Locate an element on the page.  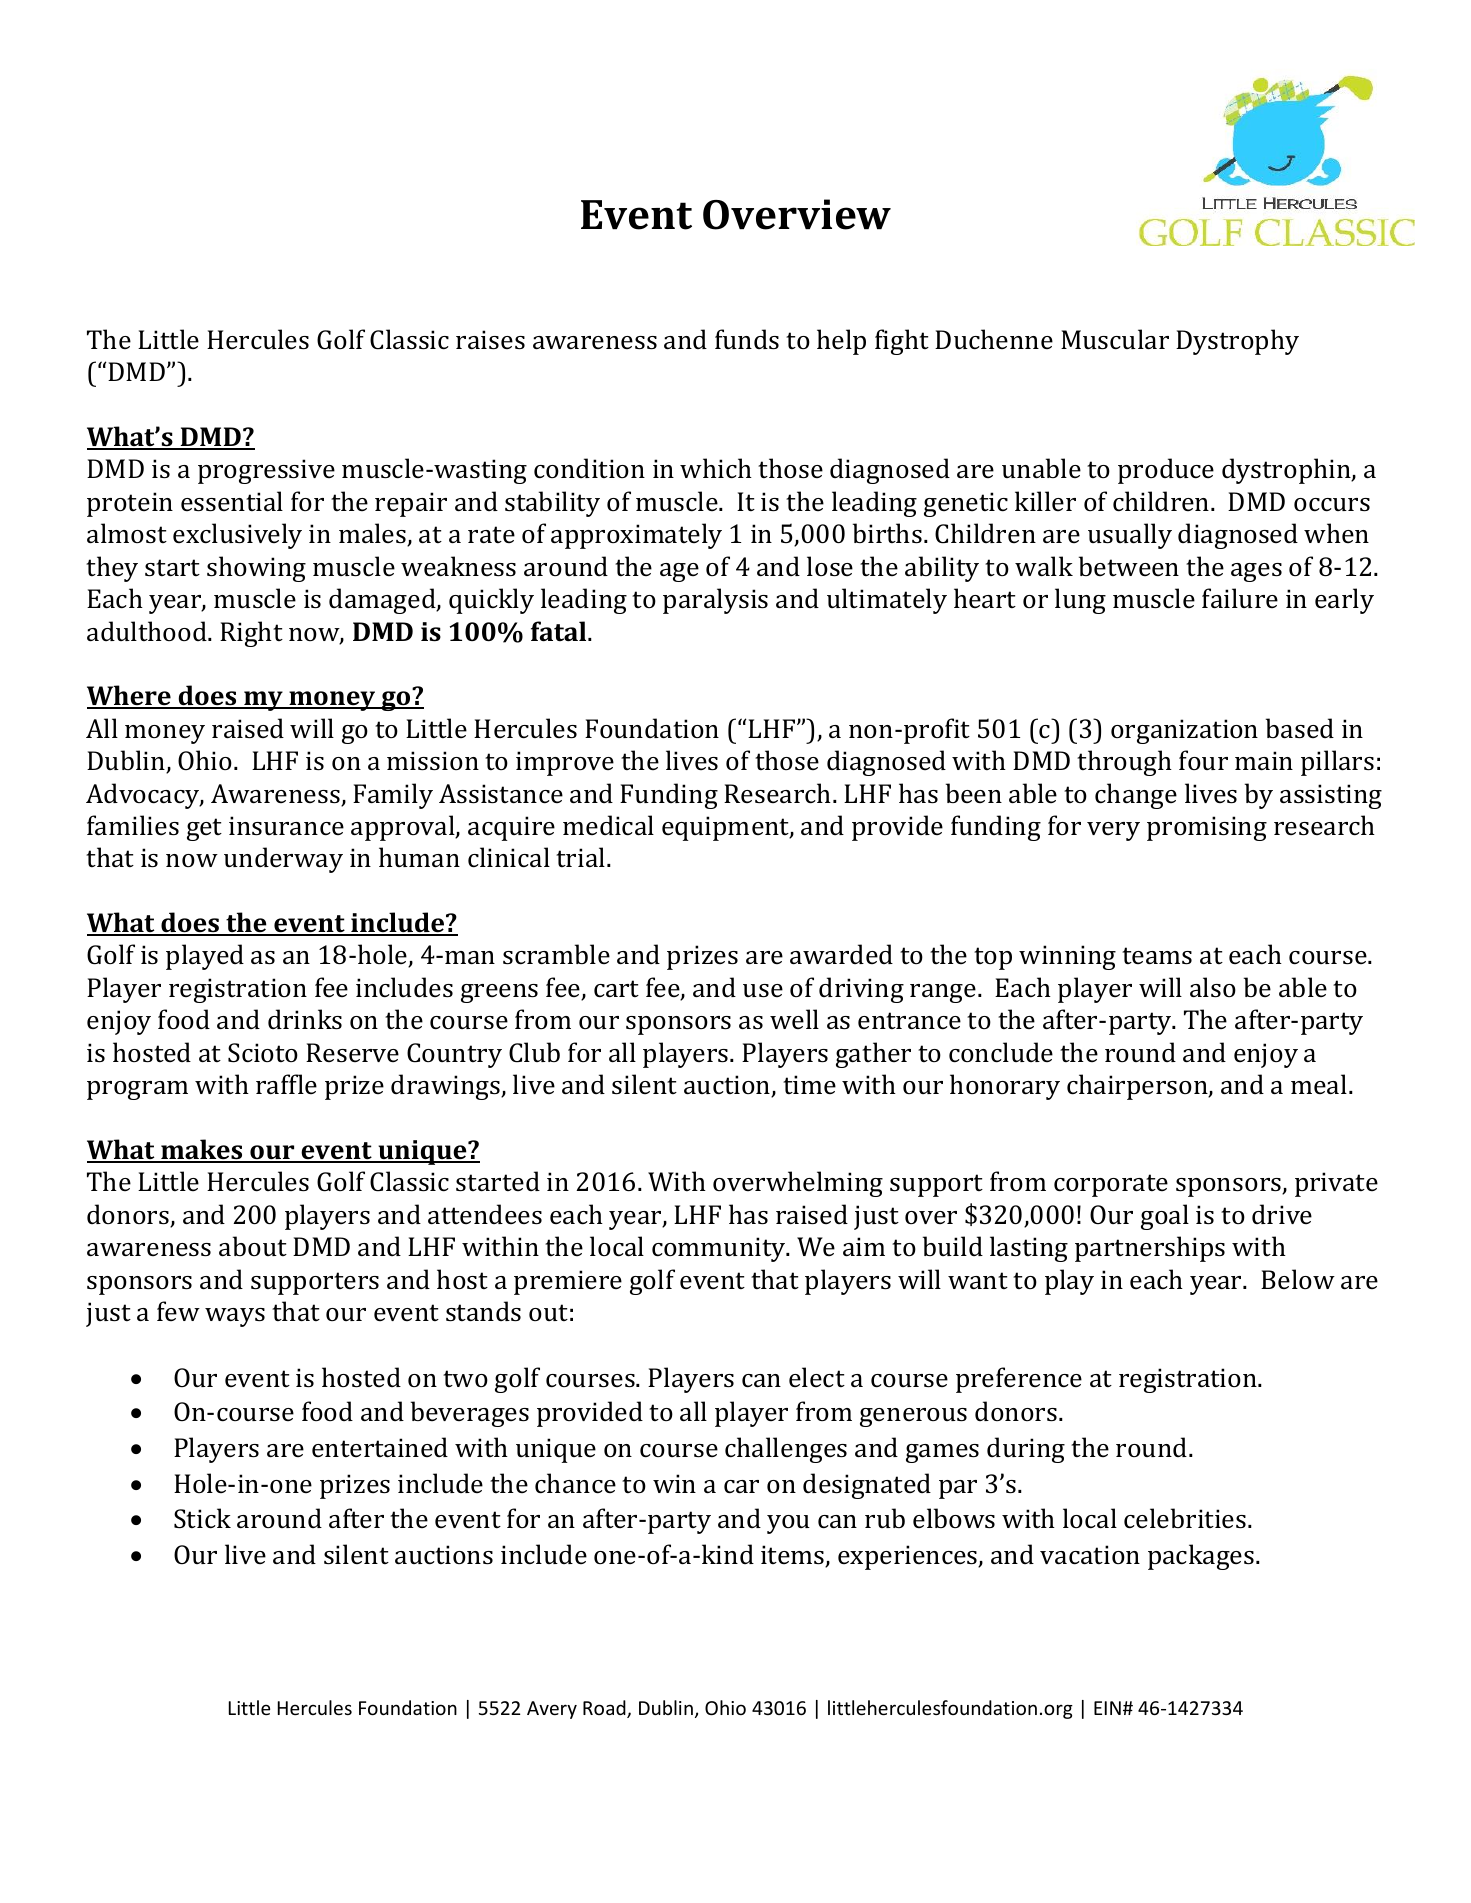
funds is located at coordinates (747, 339).
